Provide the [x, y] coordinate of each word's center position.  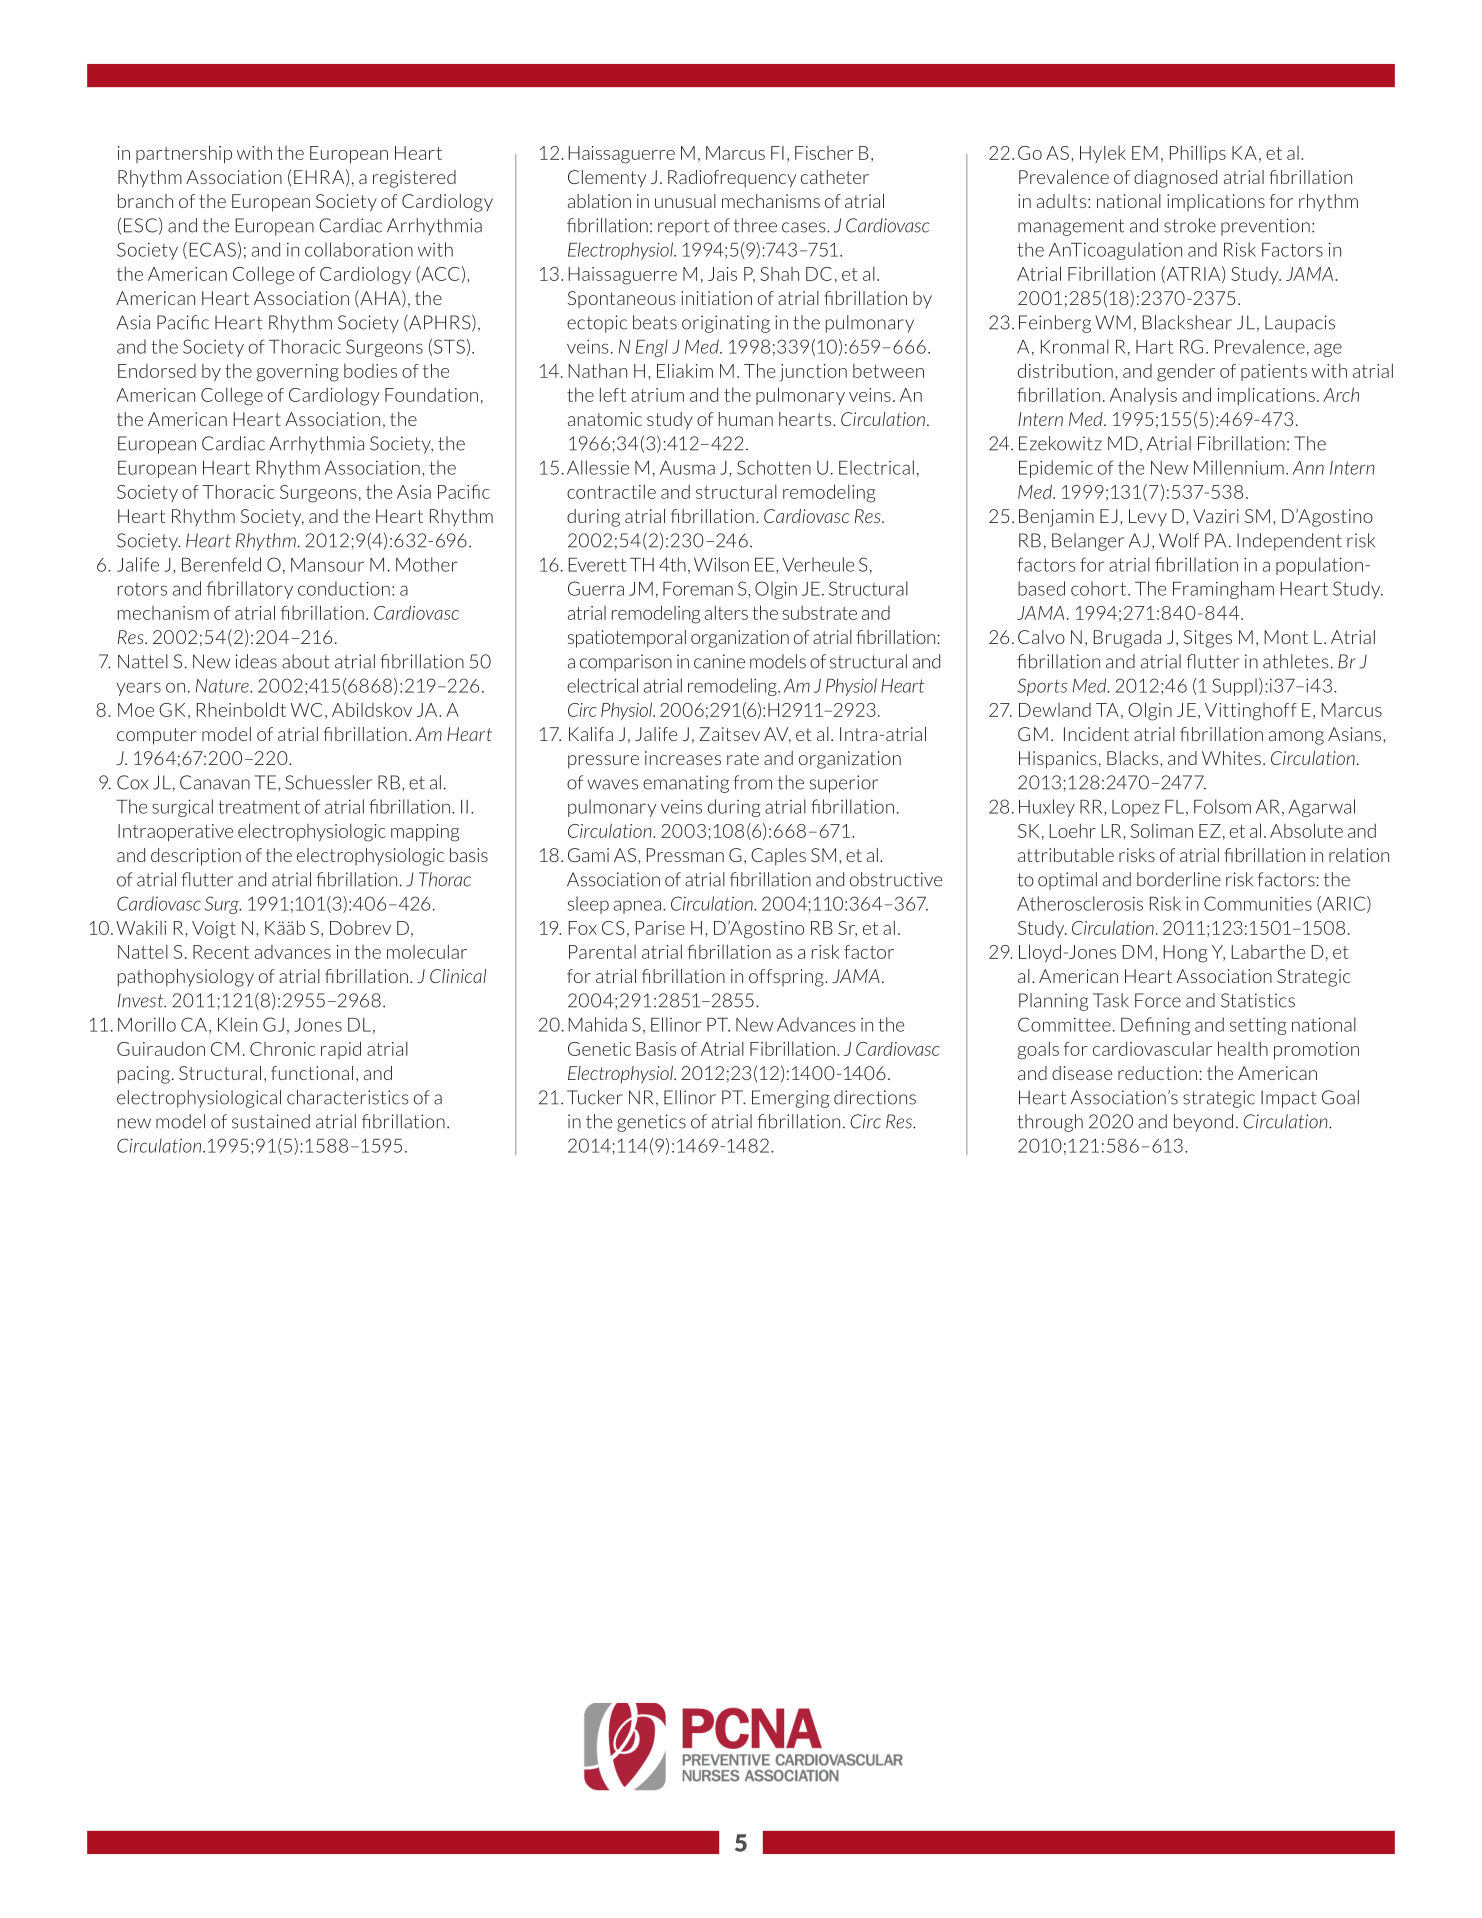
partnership [184, 154]
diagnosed [1175, 179]
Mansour [327, 565]
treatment [259, 807]
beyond [1203, 1123]
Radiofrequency [732, 179]
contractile [611, 491]
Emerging [790, 1099]
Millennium [1239, 467]
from [752, 782]
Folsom [1222, 806]
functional [312, 1073]
